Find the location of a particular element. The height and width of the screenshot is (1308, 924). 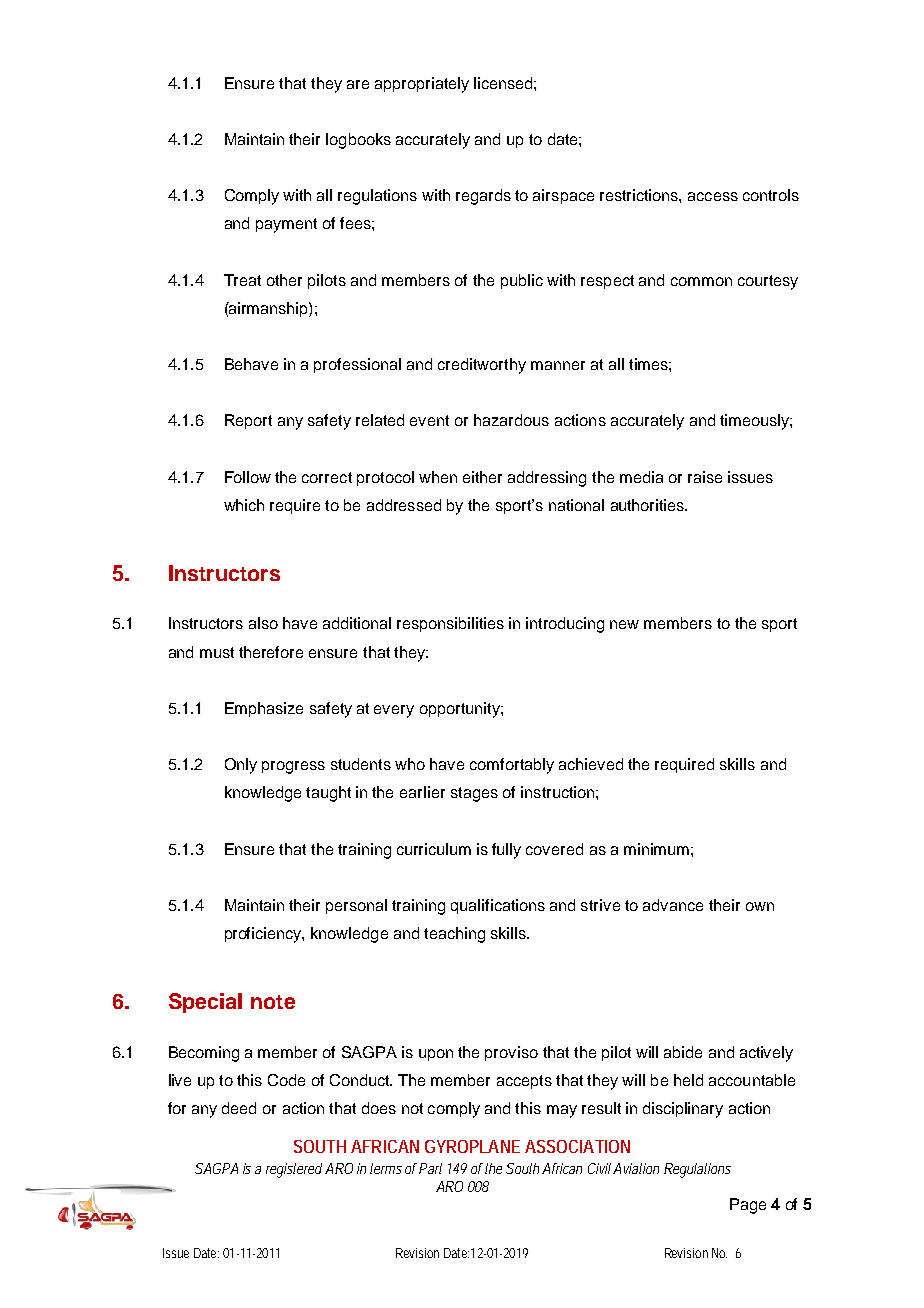

logbooks is located at coordinates (358, 141).
